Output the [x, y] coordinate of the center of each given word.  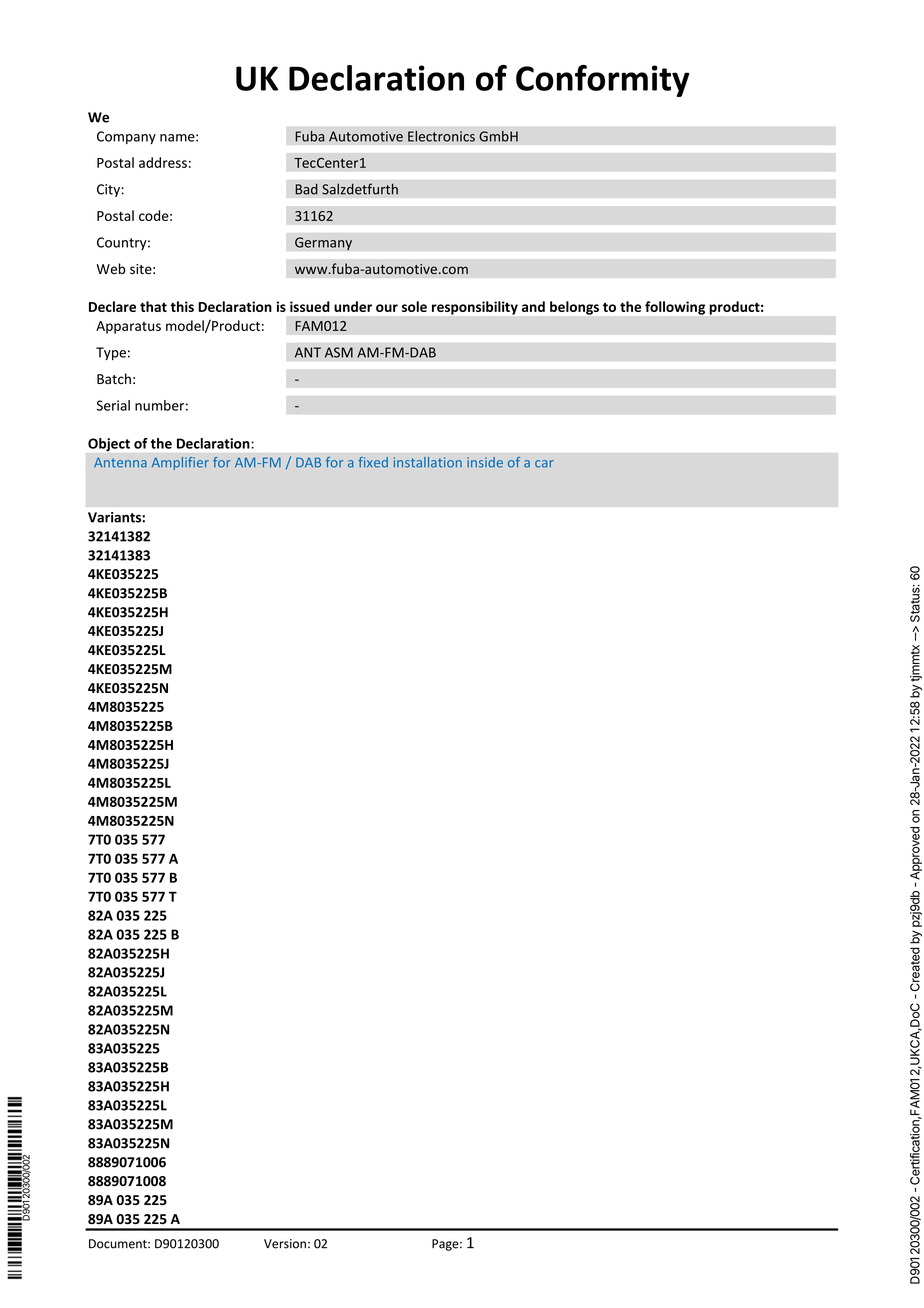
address [163, 162]
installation [428, 462]
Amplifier [180, 463]
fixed [373, 462]
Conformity [603, 81]
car [544, 464]
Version [285, 1244]
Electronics [441, 136]
